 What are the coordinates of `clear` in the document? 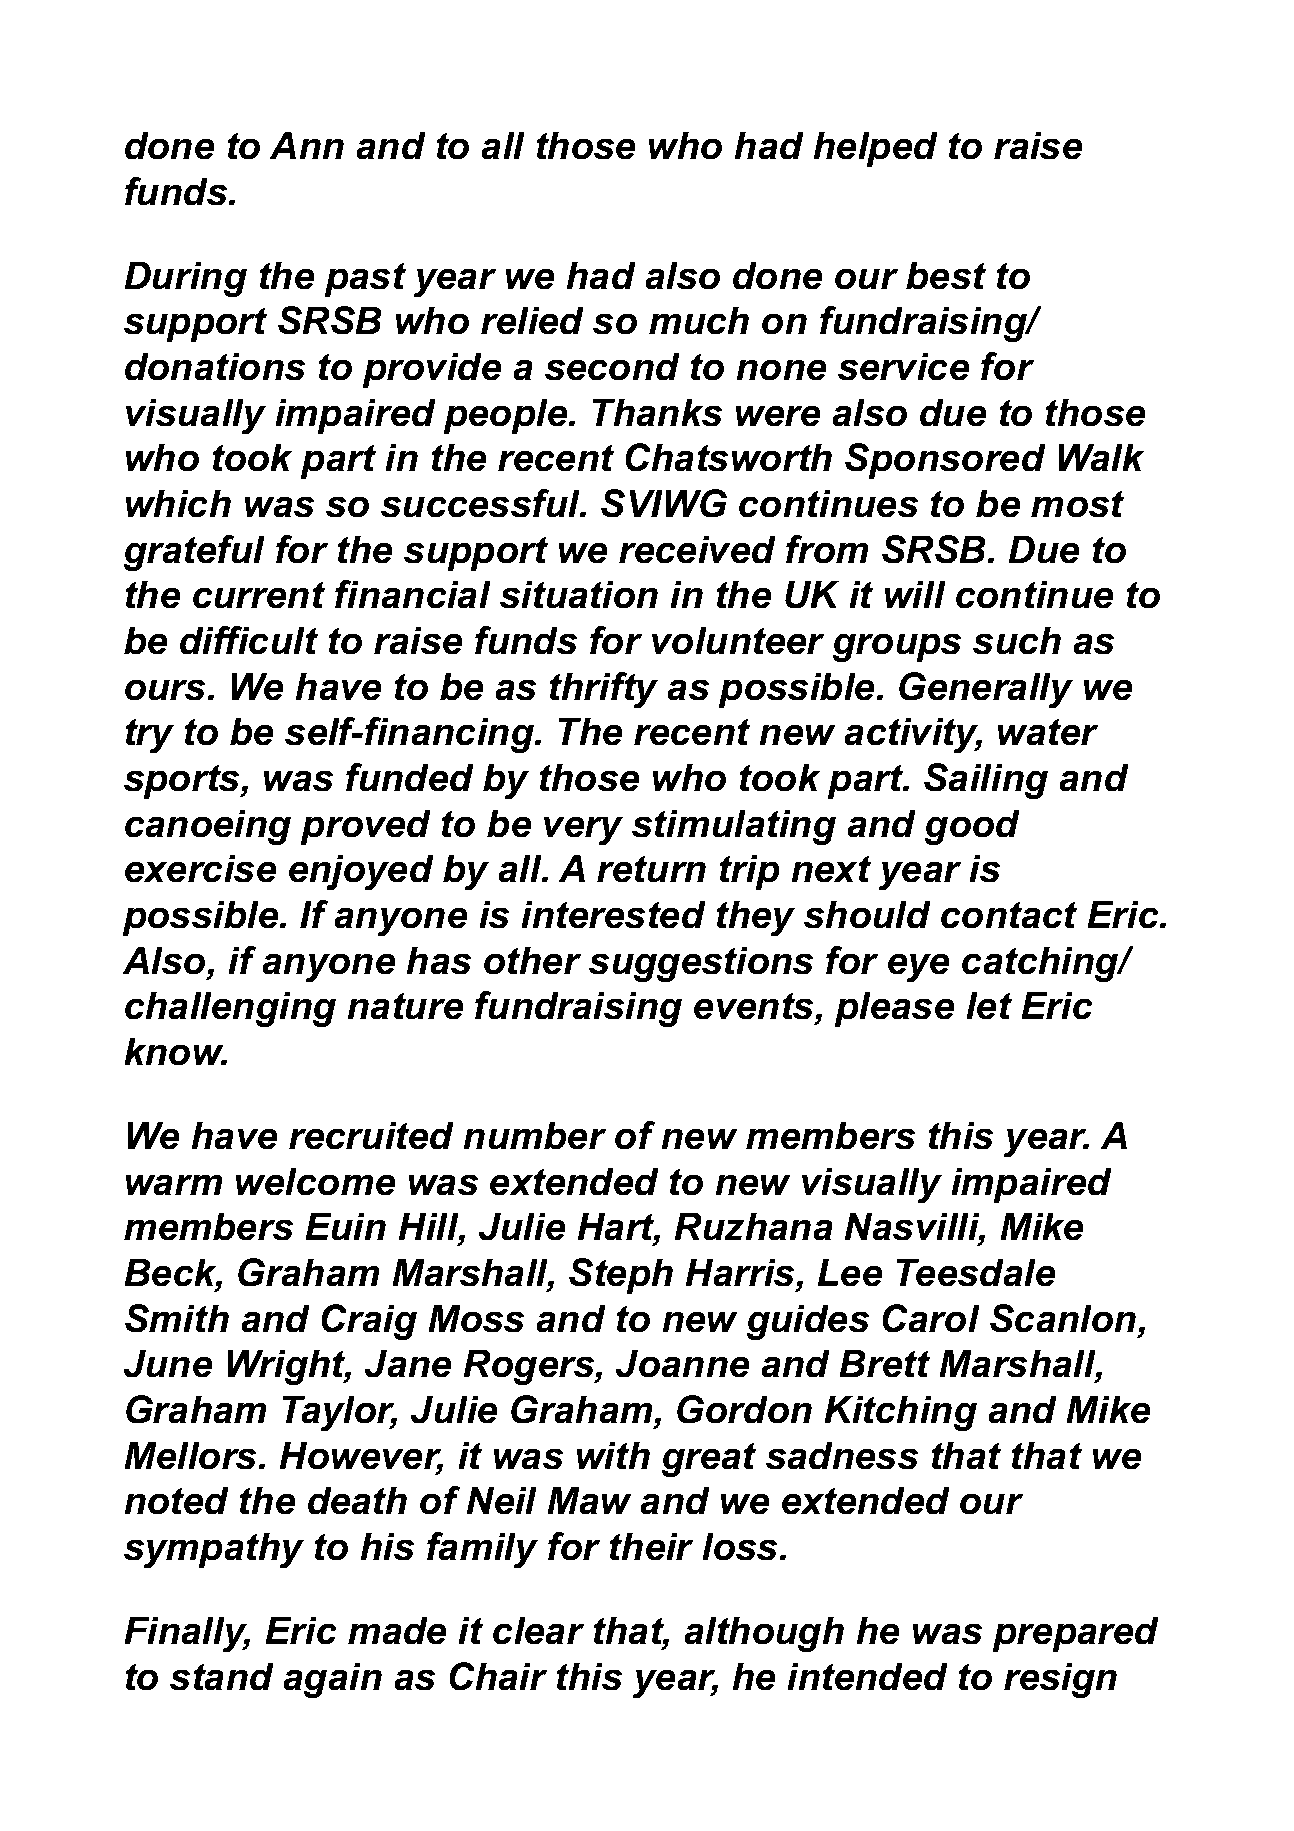 It's located at (538, 1630).
